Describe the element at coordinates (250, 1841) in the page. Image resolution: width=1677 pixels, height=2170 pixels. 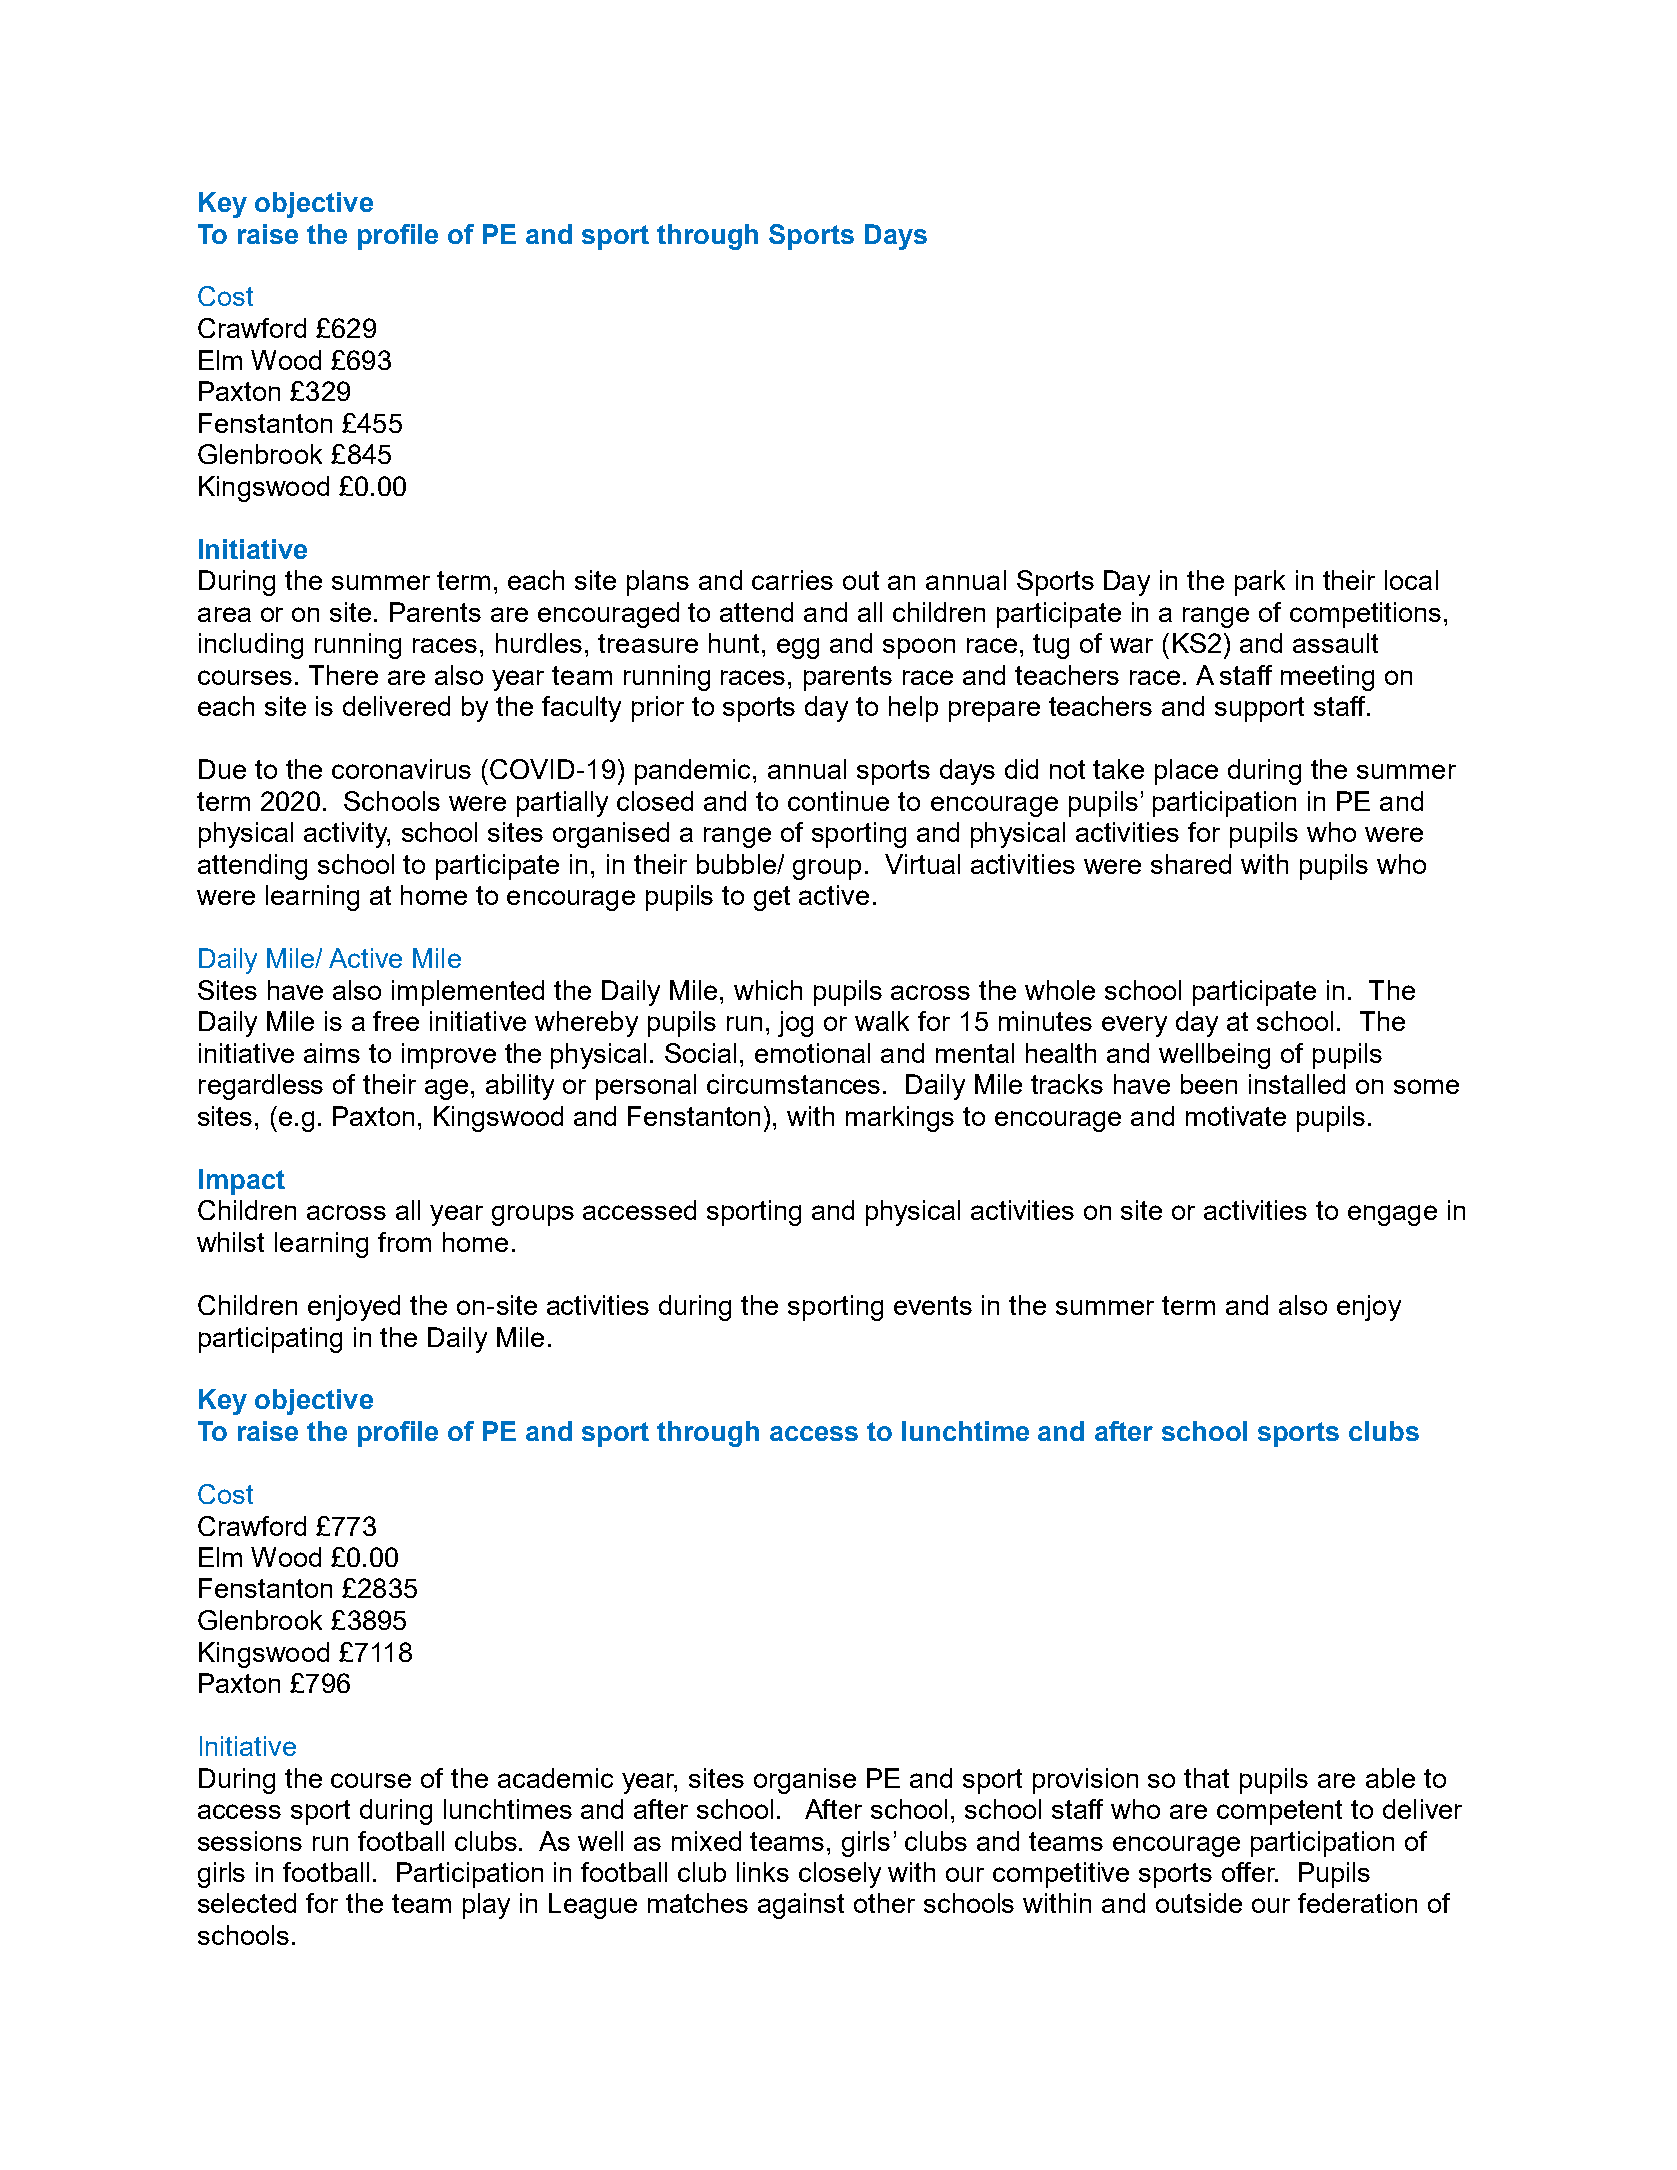
I see `sessions` at that location.
